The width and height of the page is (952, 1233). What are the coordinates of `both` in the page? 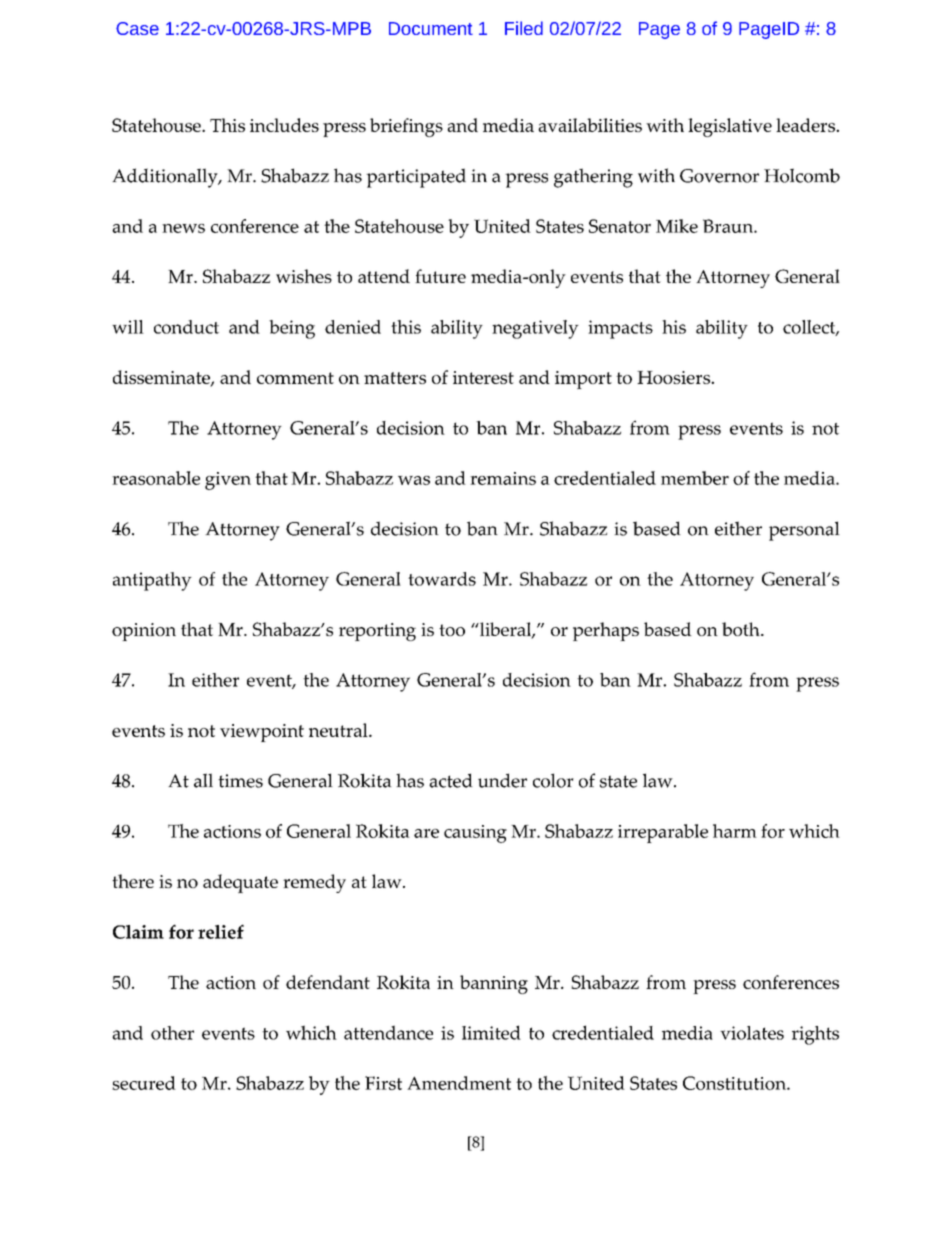 It's located at (742, 629).
